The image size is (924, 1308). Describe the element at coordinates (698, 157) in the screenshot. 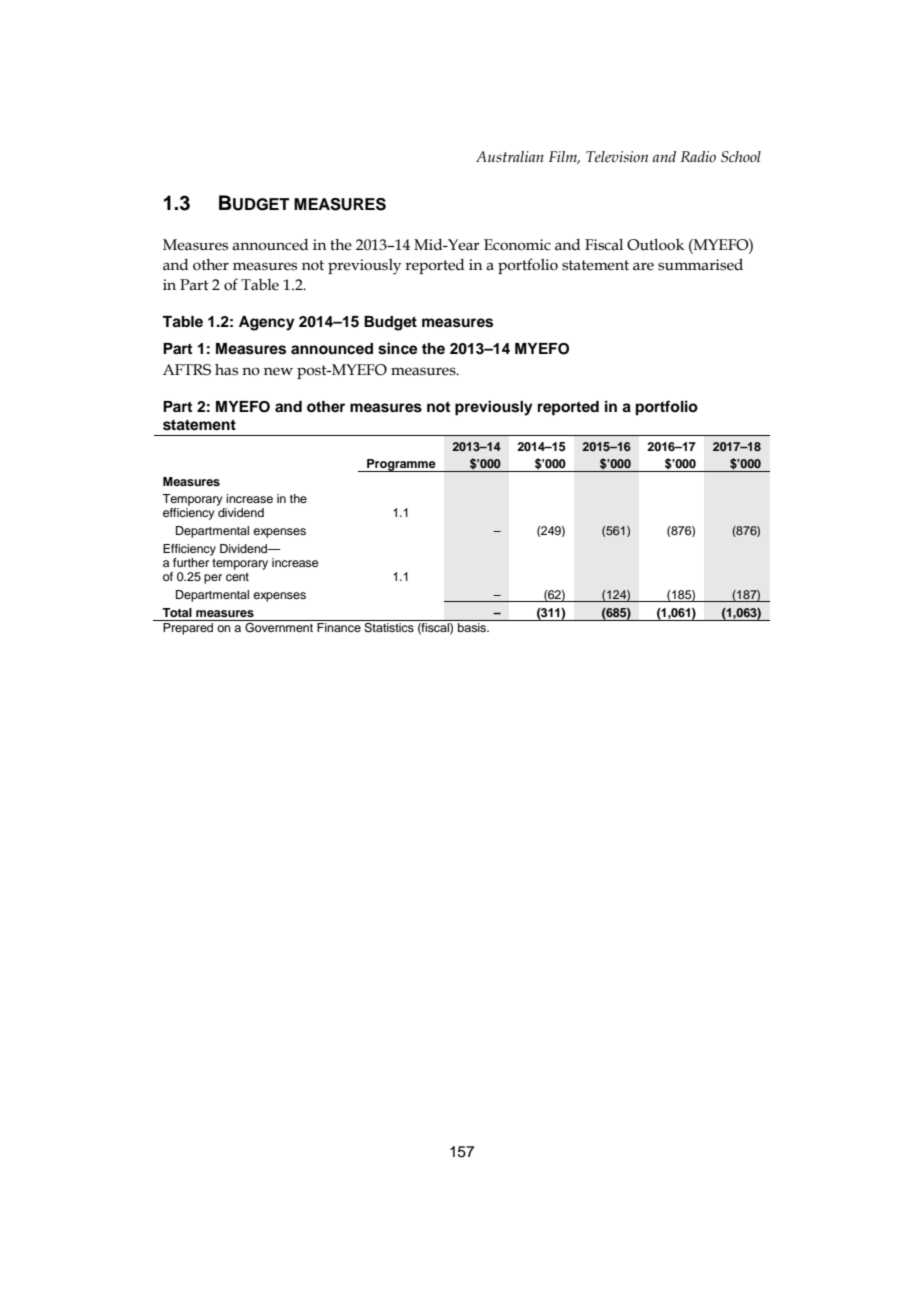

I see `Radio` at that location.
